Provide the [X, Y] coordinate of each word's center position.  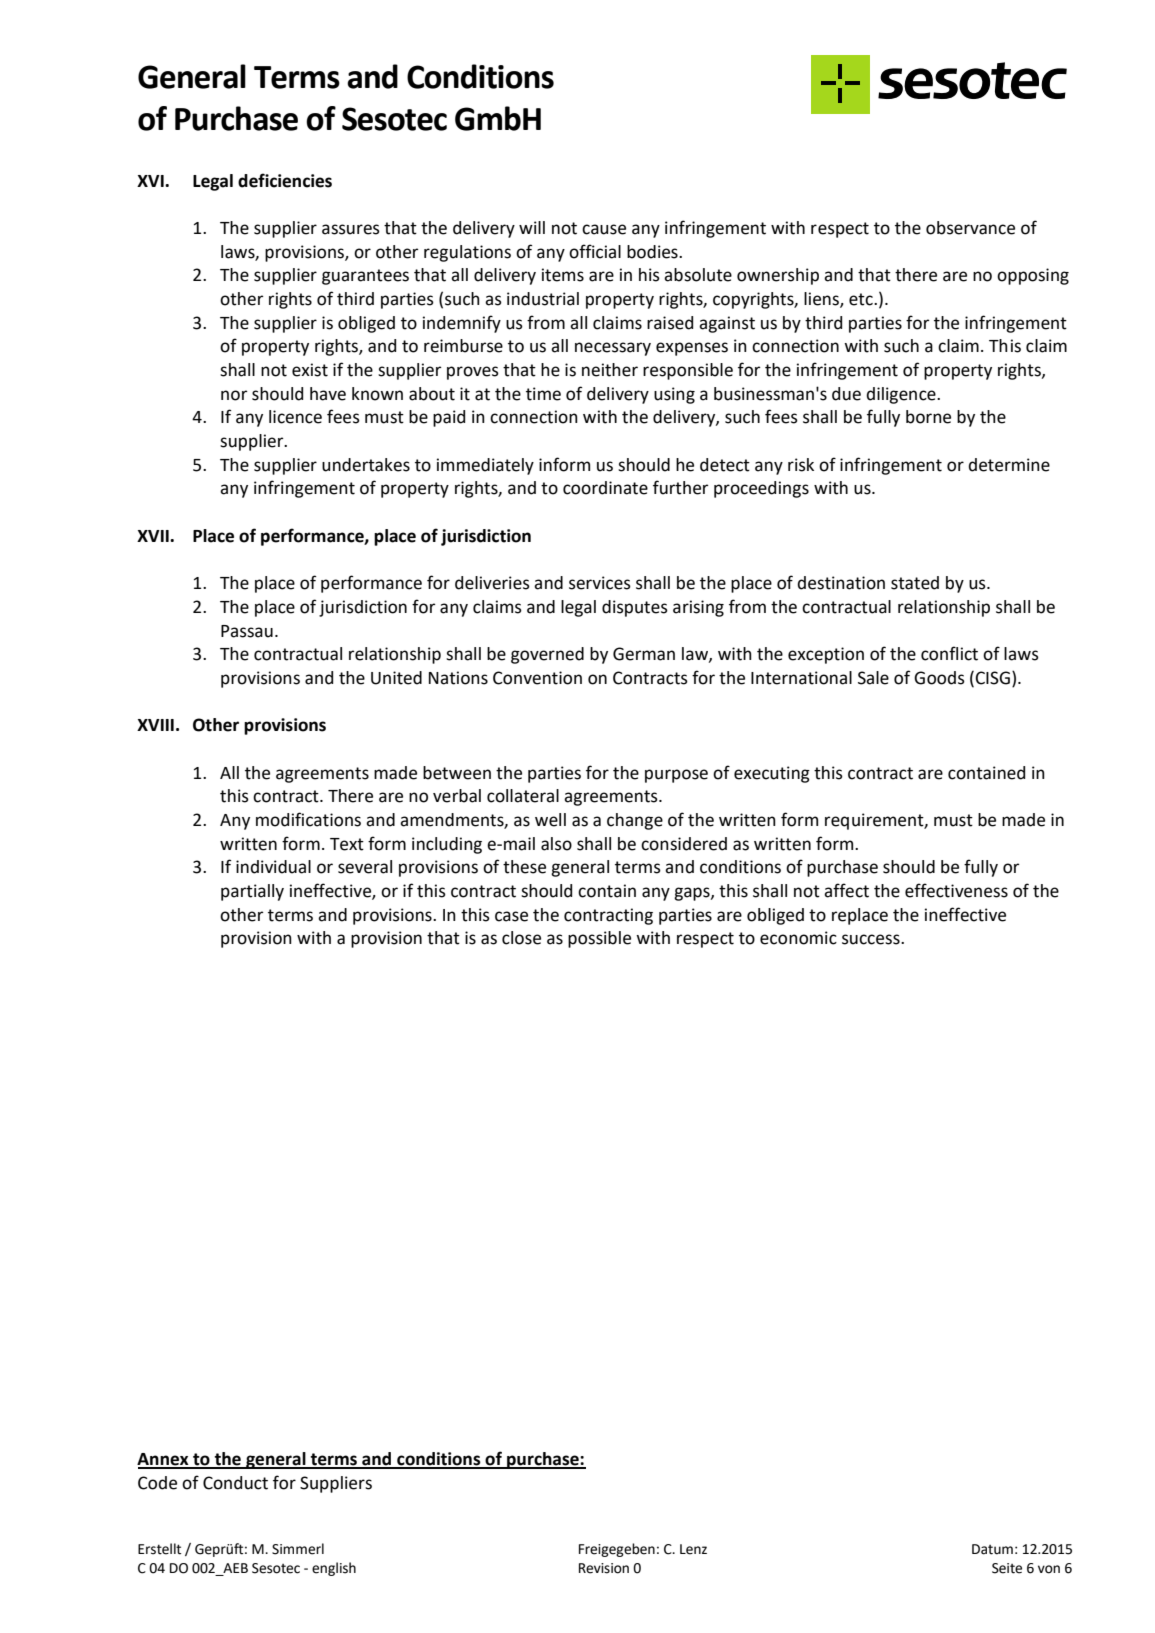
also [556, 844]
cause [604, 229]
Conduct [235, 1483]
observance [970, 228]
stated [915, 583]
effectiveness [956, 890]
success [872, 939]
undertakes [366, 465]
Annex [164, 1460]
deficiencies [285, 180]
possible [599, 939]
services [600, 583]
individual [273, 867]
